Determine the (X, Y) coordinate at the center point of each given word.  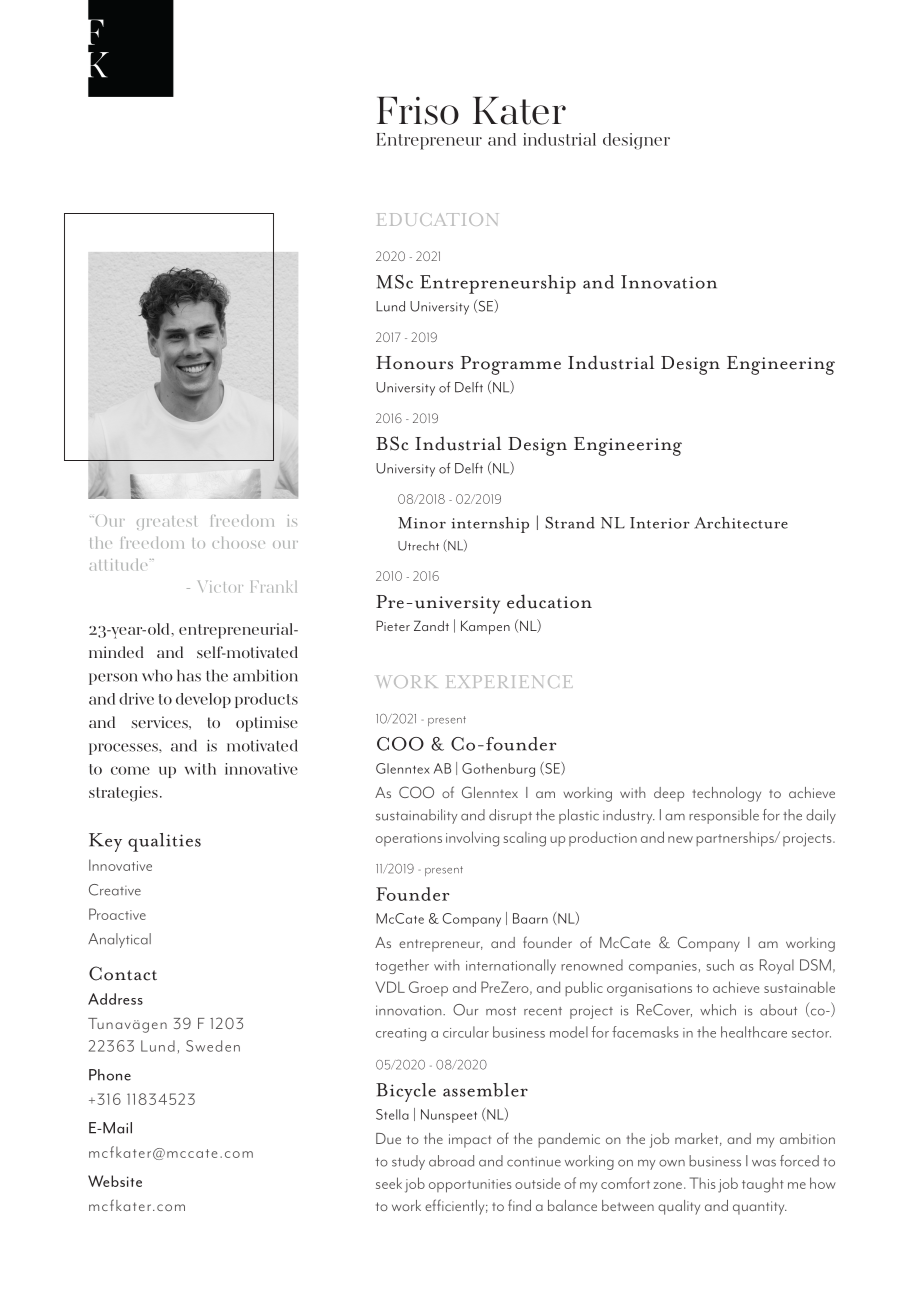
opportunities (470, 1186)
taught (763, 1185)
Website (115, 1181)
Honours (414, 363)
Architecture (741, 523)
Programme (511, 365)
